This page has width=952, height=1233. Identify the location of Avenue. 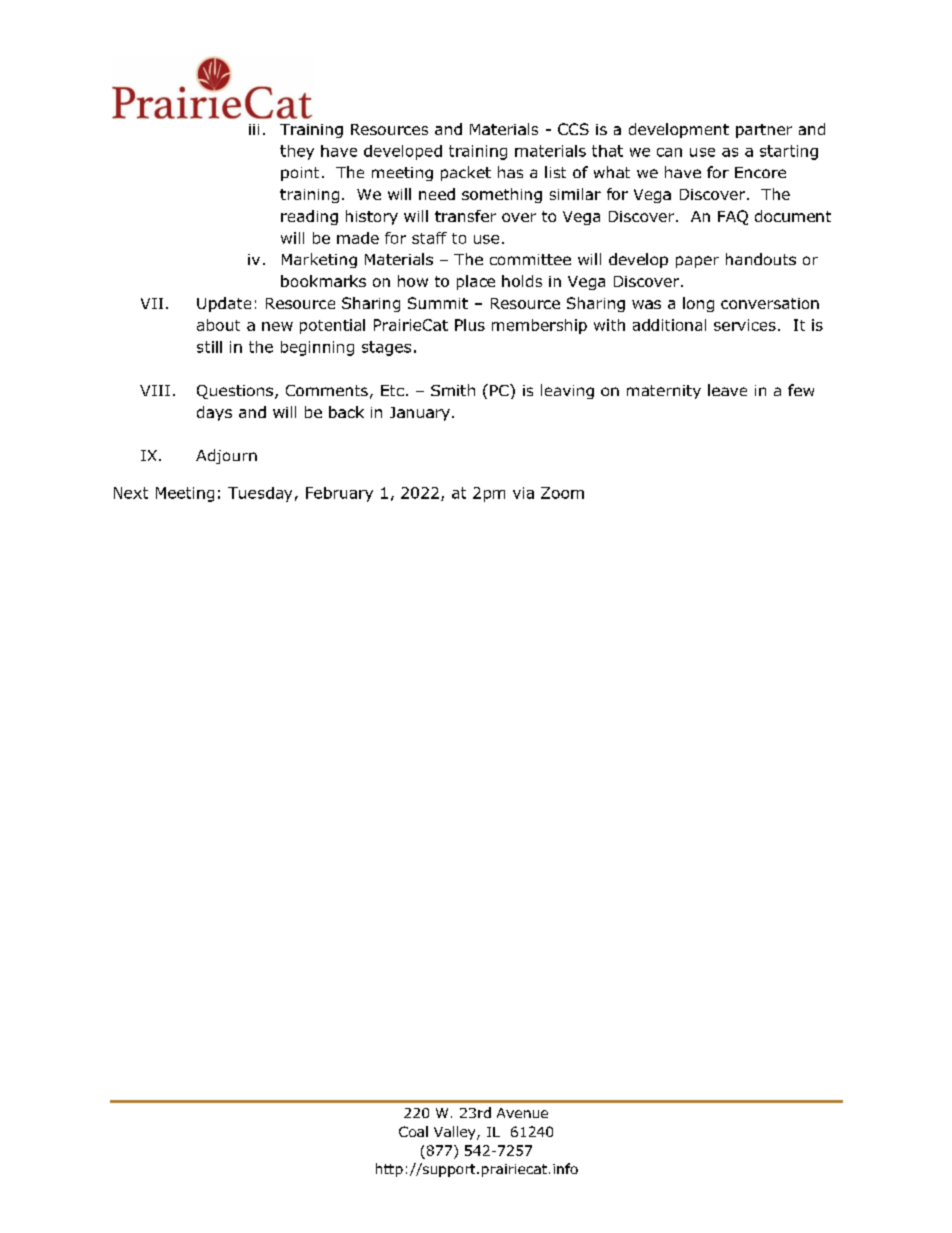
(522, 1113).
